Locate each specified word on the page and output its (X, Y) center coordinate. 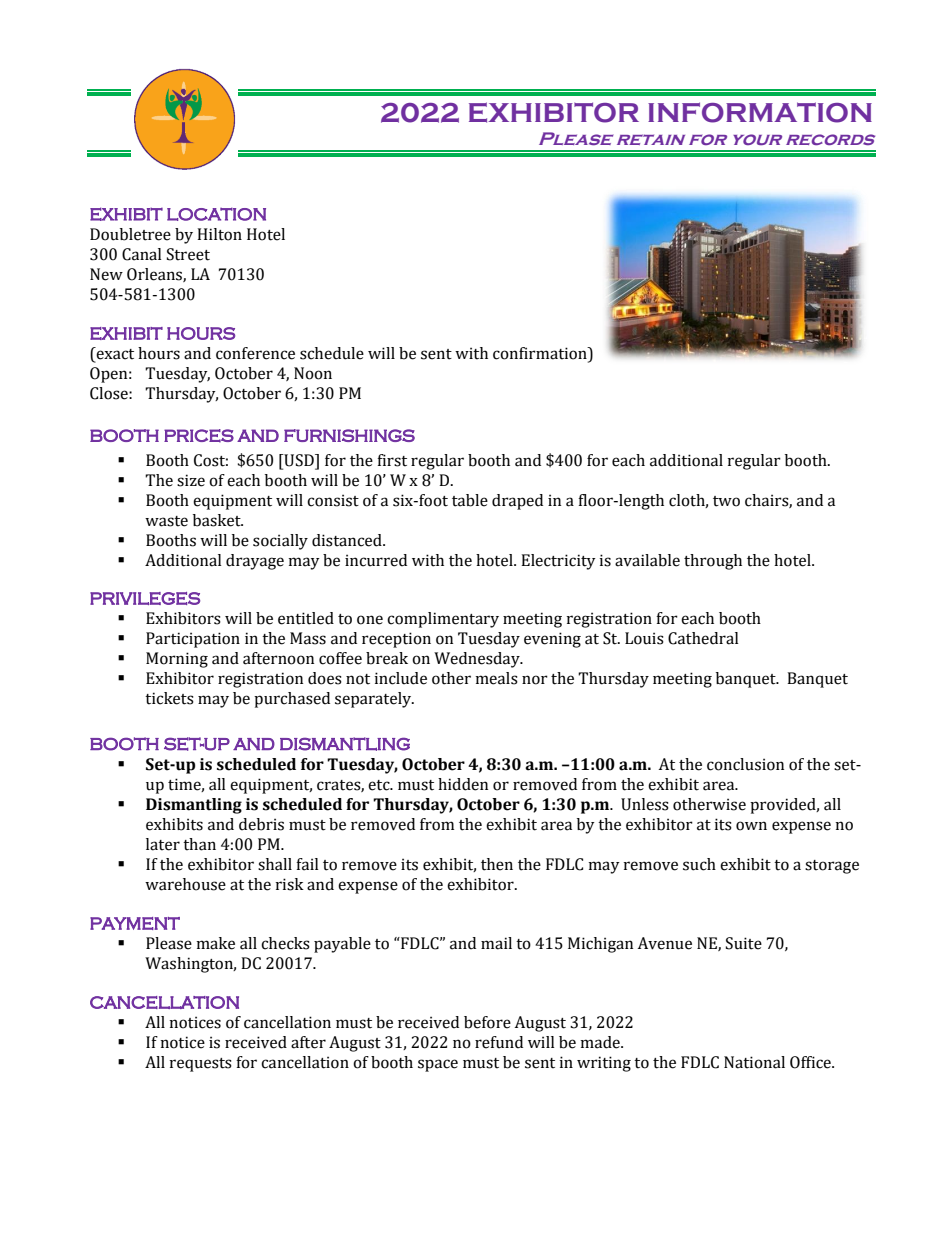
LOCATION (216, 214)
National (754, 1062)
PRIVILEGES (145, 598)
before (487, 1022)
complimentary (443, 620)
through (713, 562)
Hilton (219, 234)
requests (200, 1065)
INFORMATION (760, 112)
